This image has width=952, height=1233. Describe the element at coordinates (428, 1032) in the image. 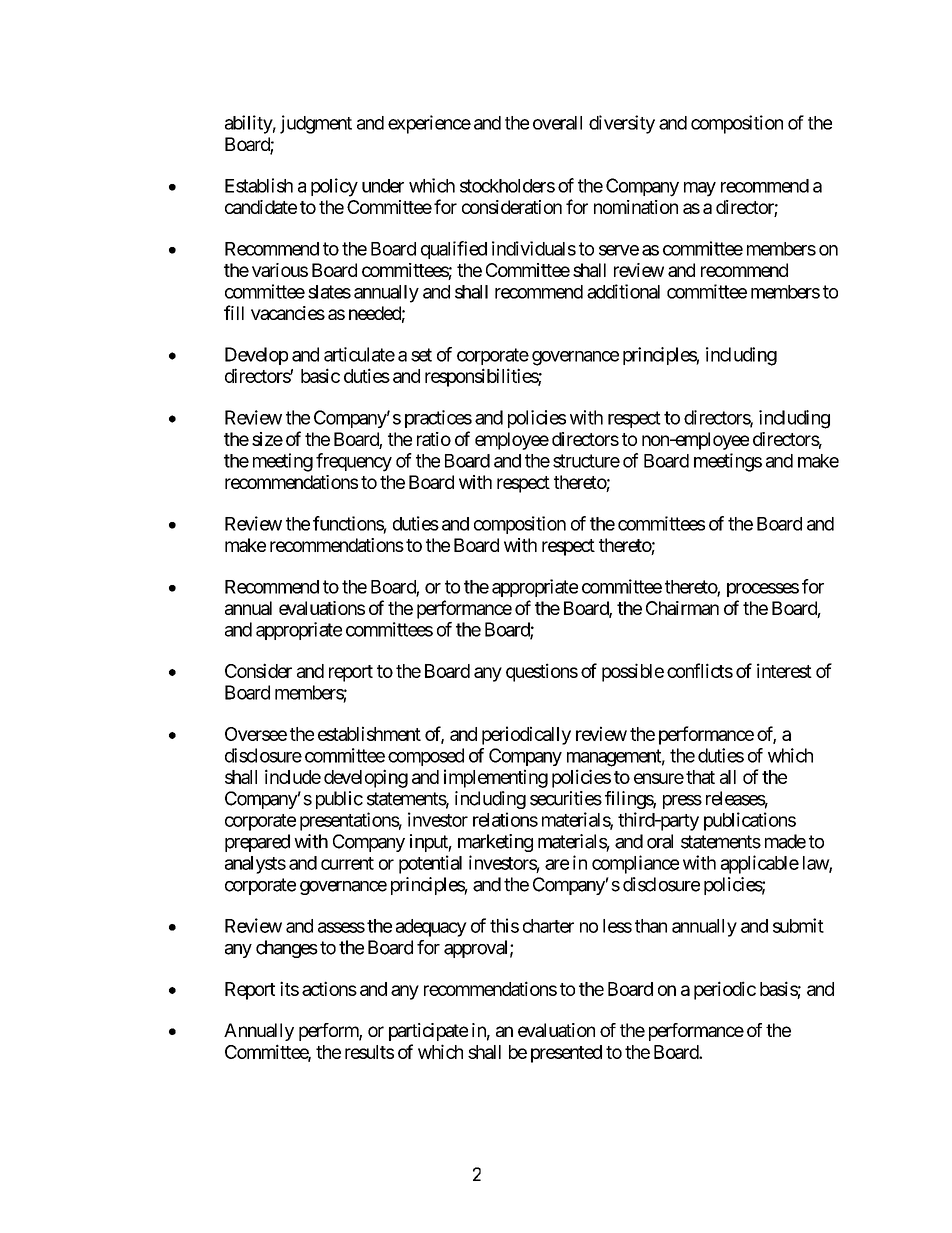

I see `participate` at that location.
